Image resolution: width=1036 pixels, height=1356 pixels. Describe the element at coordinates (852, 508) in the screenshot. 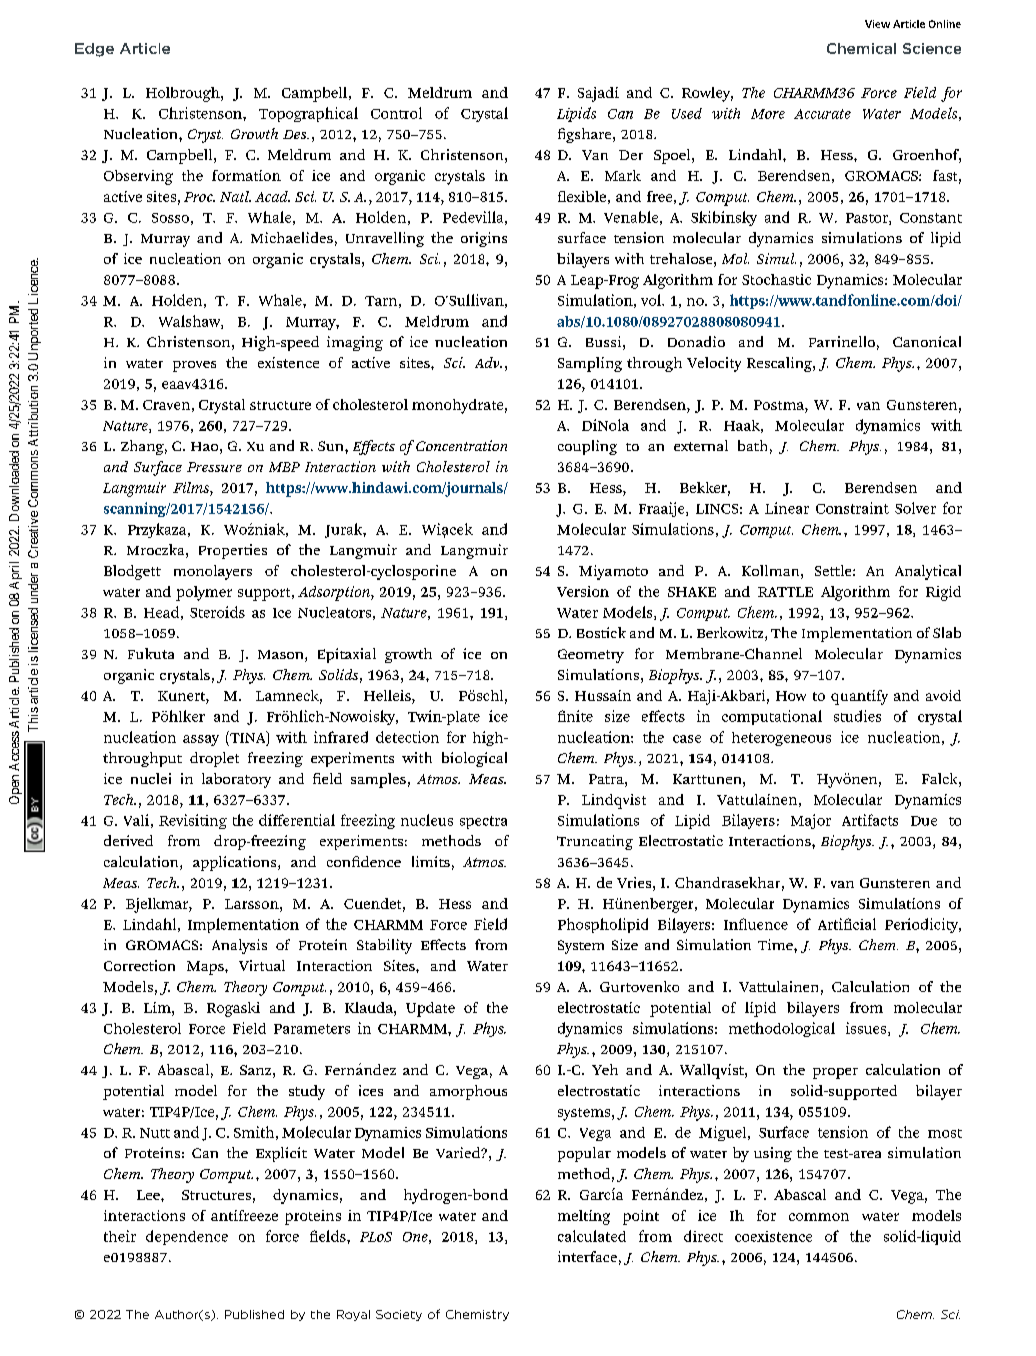

I see `Constraint` at that location.
